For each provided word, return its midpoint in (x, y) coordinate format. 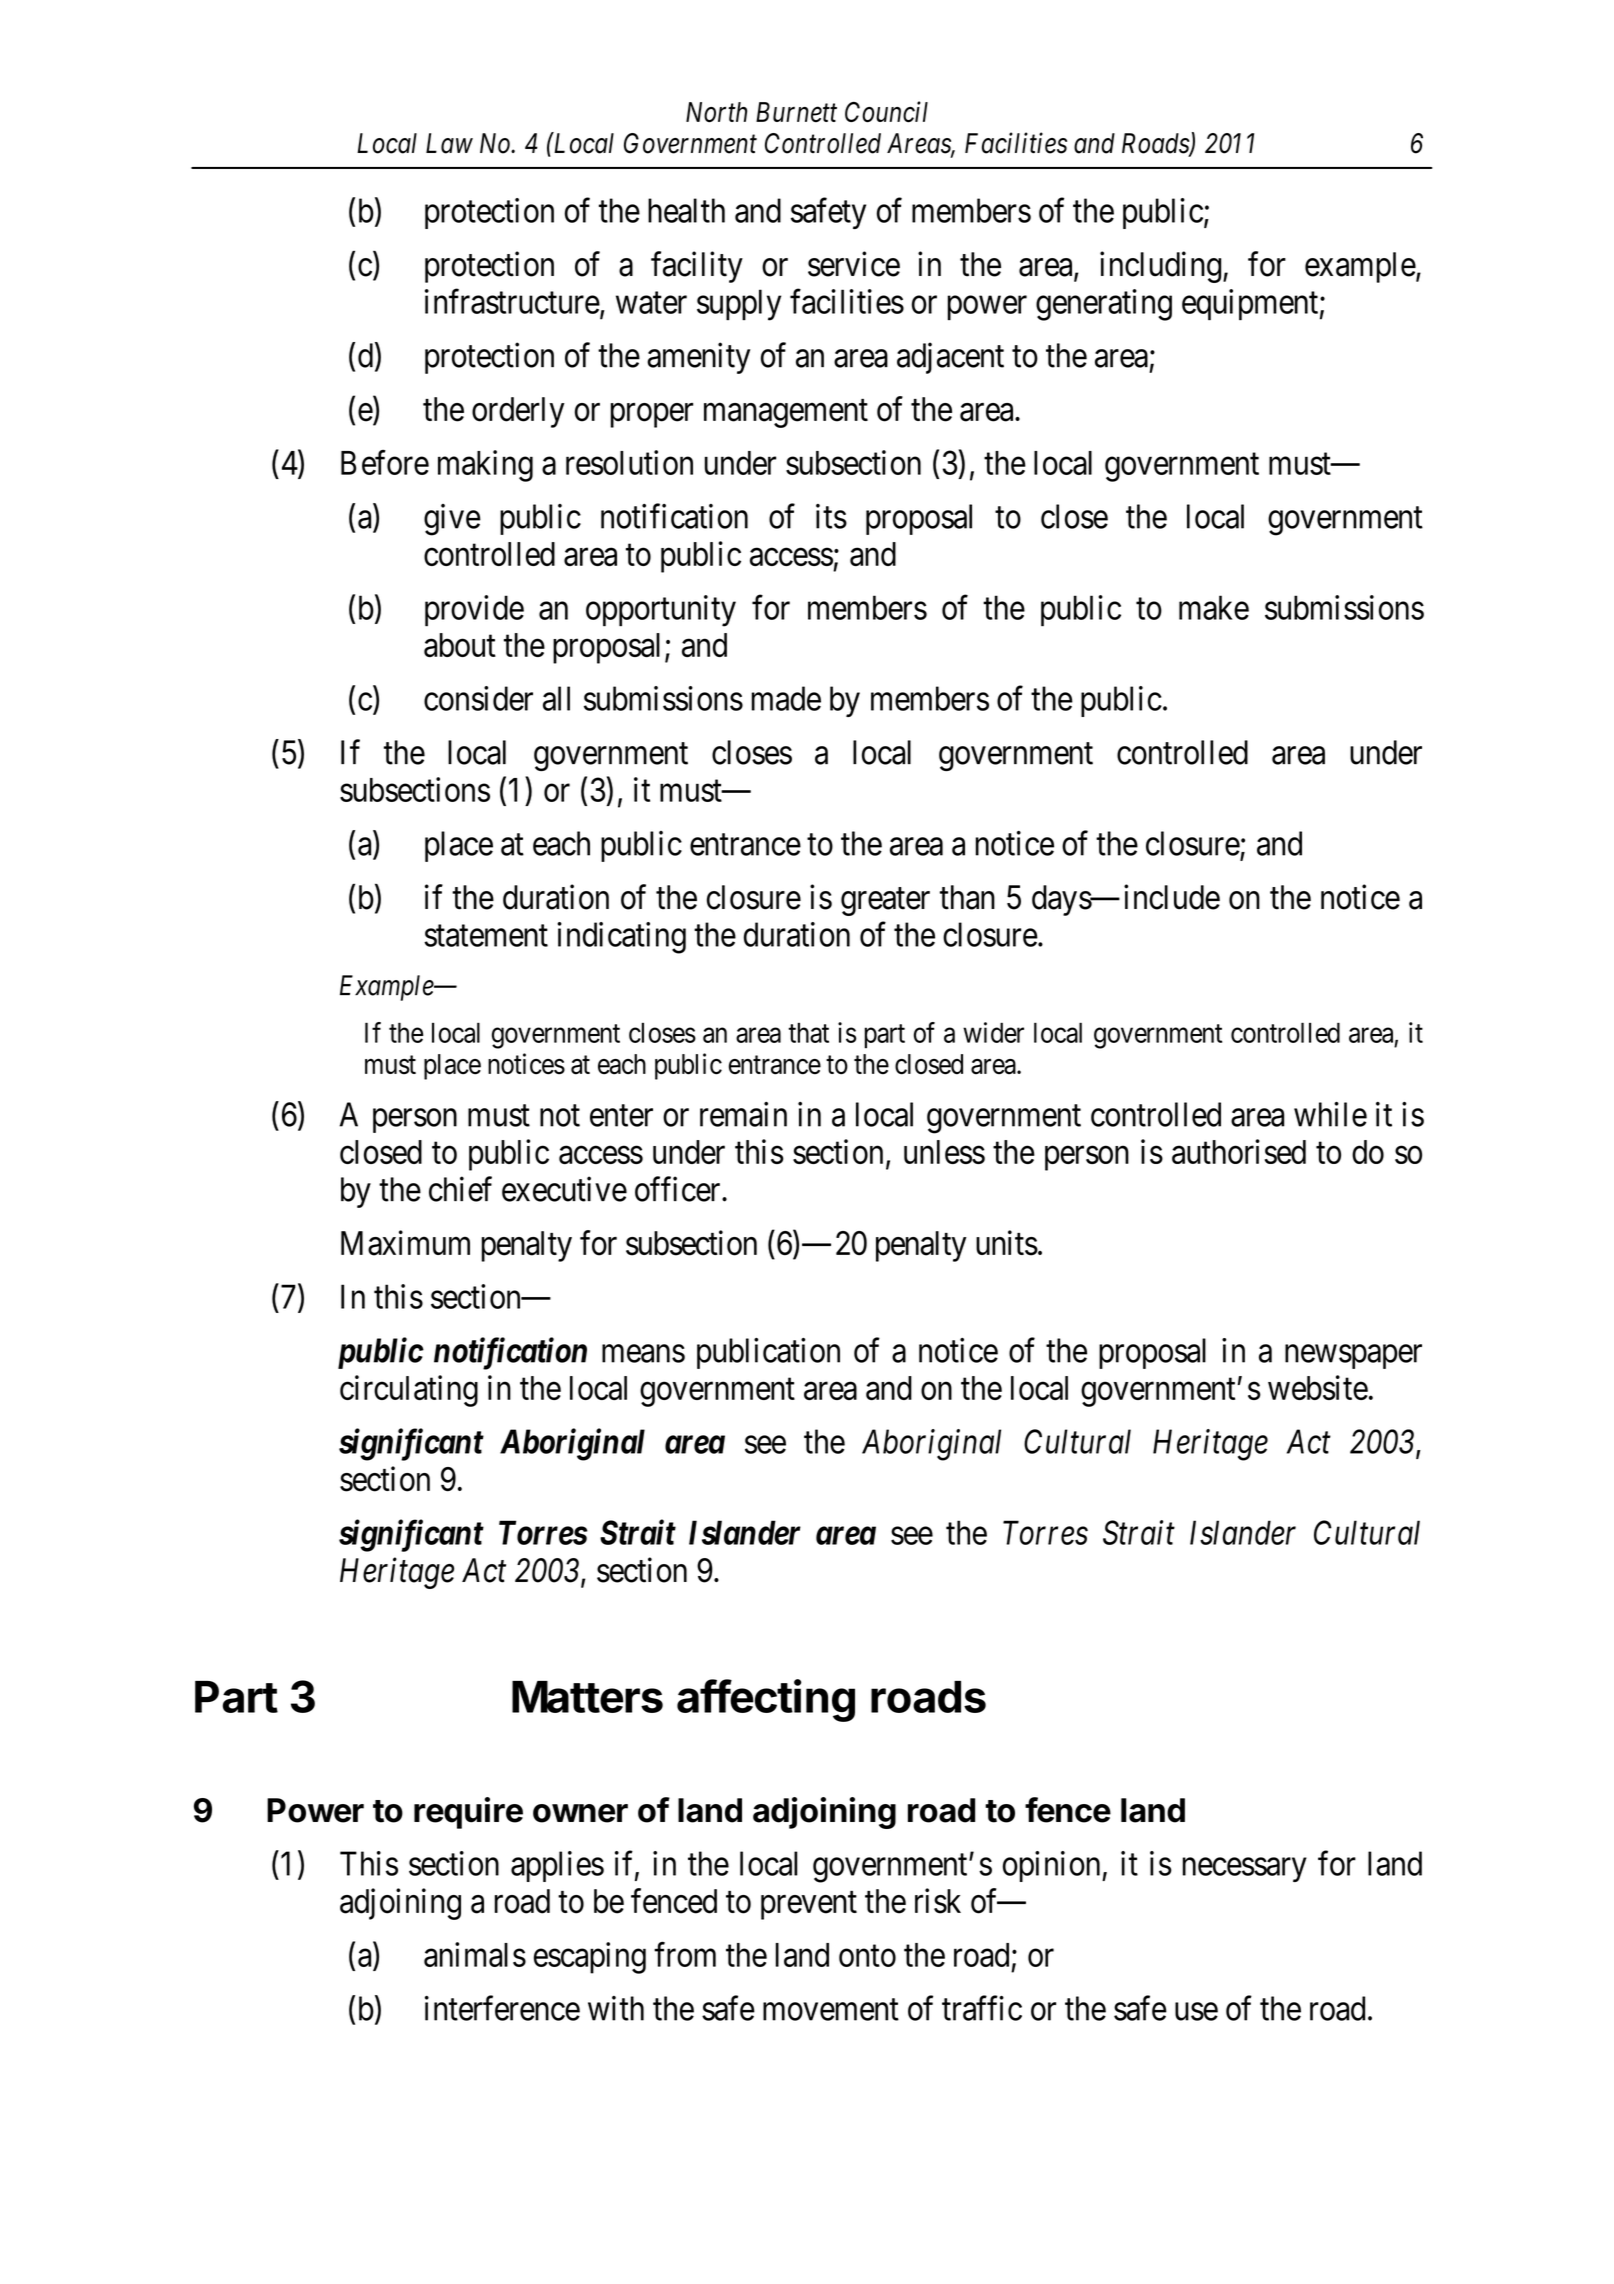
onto (867, 1956)
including (1160, 267)
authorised (1239, 1151)
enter (621, 1116)
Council (886, 112)
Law (449, 143)
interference (502, 2008)
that (809, 1033)
